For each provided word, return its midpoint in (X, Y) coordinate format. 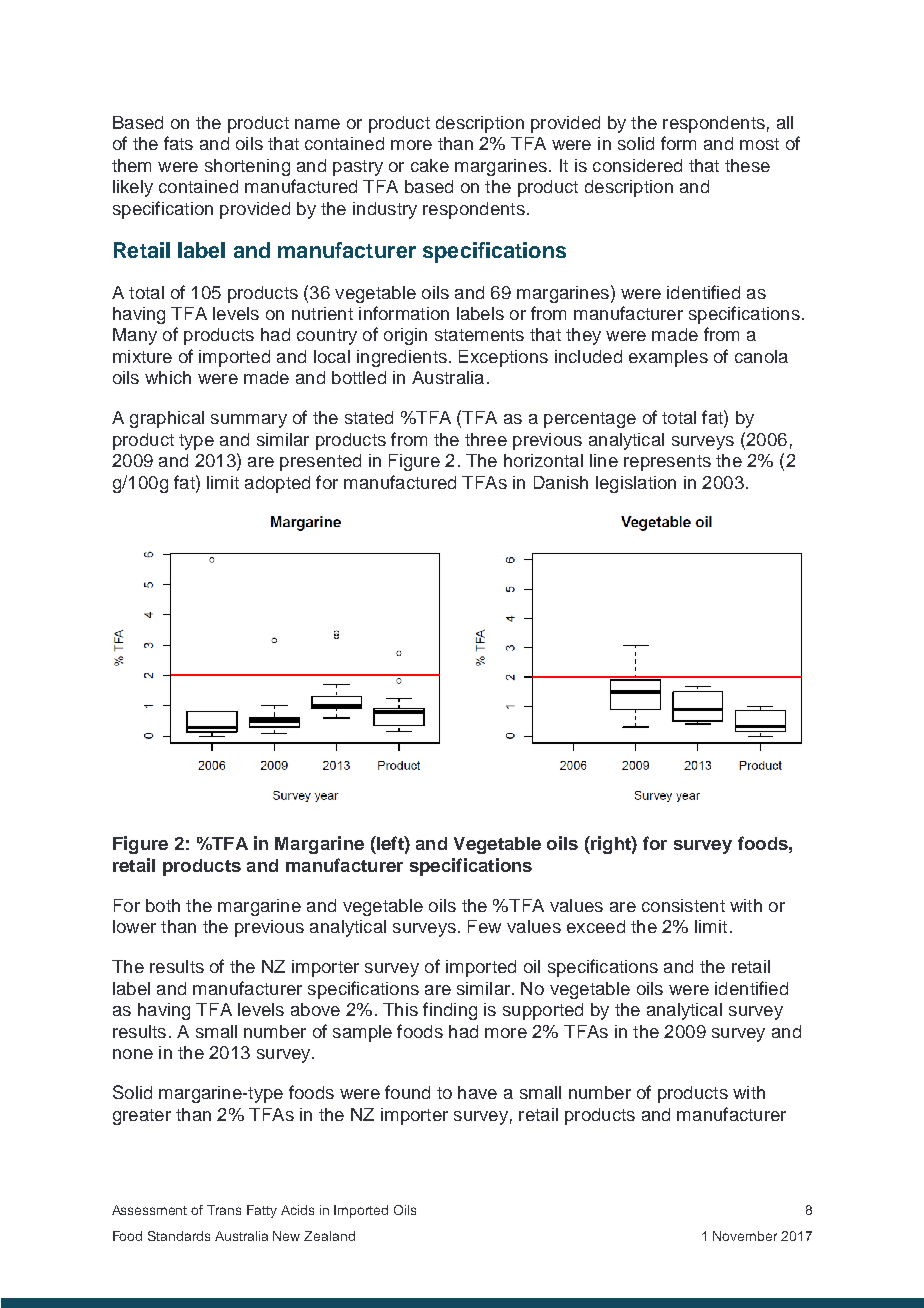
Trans (224, 1210)
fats (178, 143)
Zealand (329, 1236)
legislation (636, 484)
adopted (277, 484)
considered (637, 165)
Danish (561, 482)
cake (430, 165)
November (745, 1236)
